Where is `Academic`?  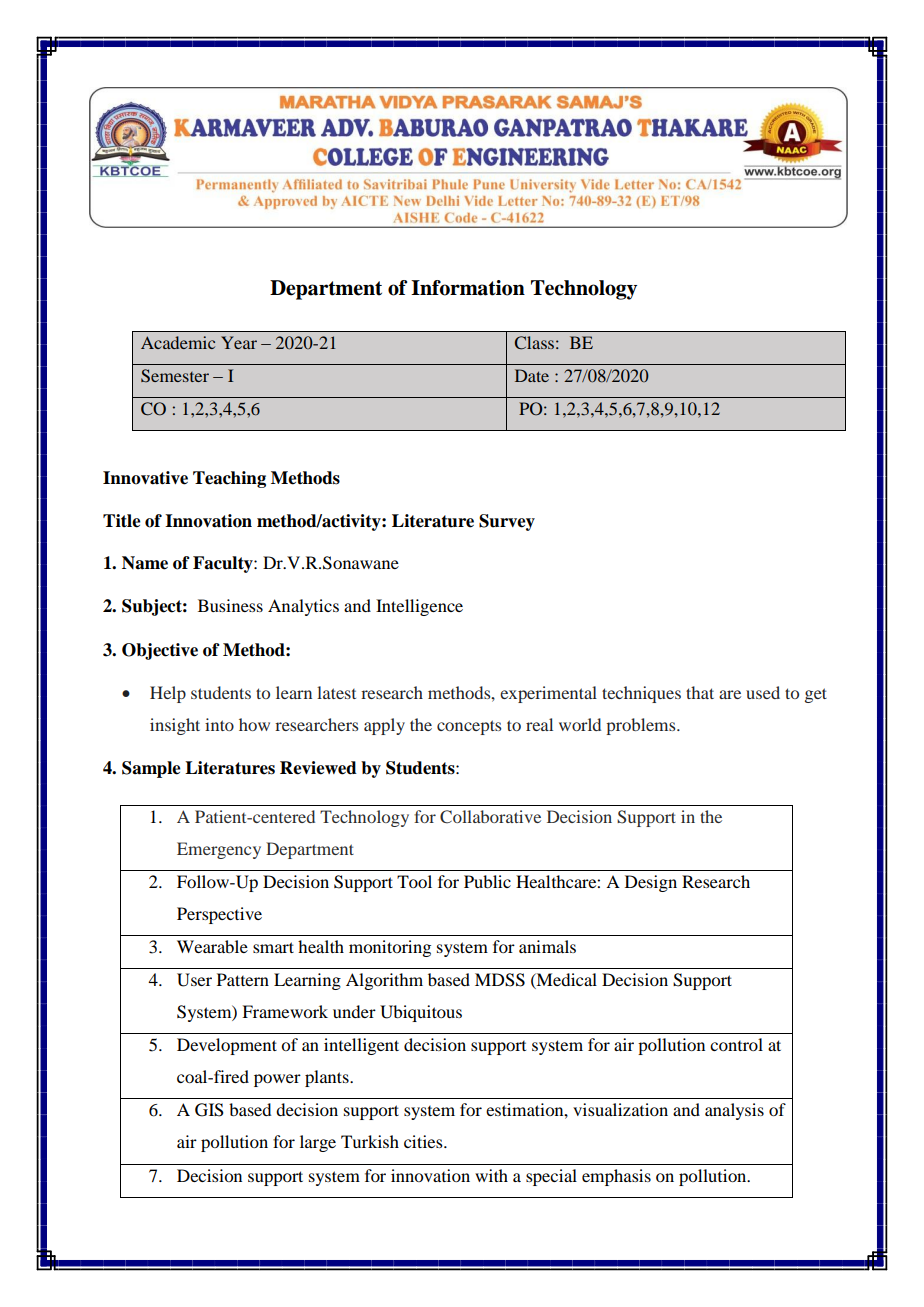
Academic is located at coordinates (178, 342).
